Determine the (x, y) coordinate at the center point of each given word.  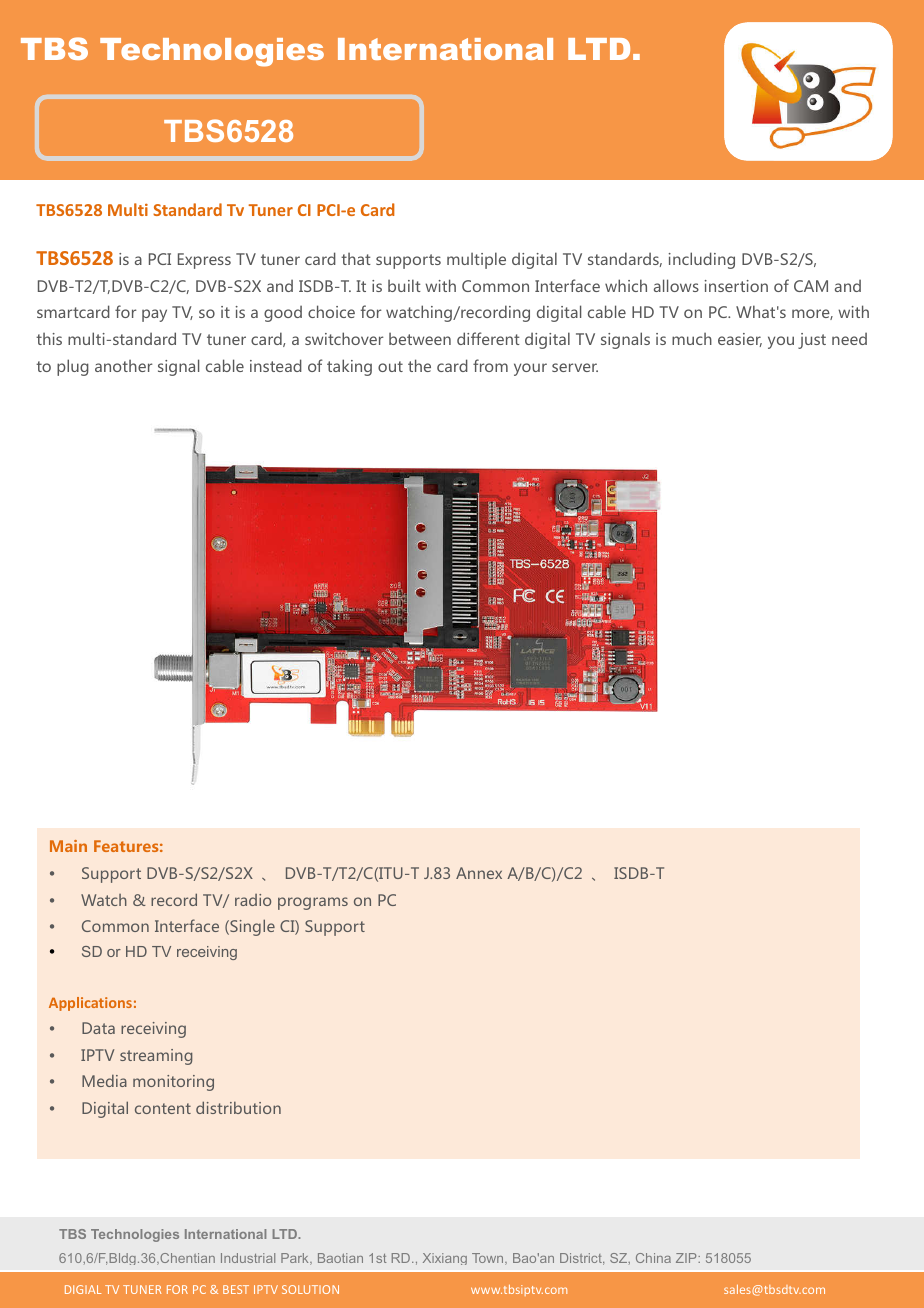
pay (154, 315)
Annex (479, 873)
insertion (736, 286)
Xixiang (445, 1259)
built (404, 285)
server (575, 367)
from (490, 365)
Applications (90, 1004)
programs (313, 903)
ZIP (687, 1258)
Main (68, 846)
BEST (236, 1289)
